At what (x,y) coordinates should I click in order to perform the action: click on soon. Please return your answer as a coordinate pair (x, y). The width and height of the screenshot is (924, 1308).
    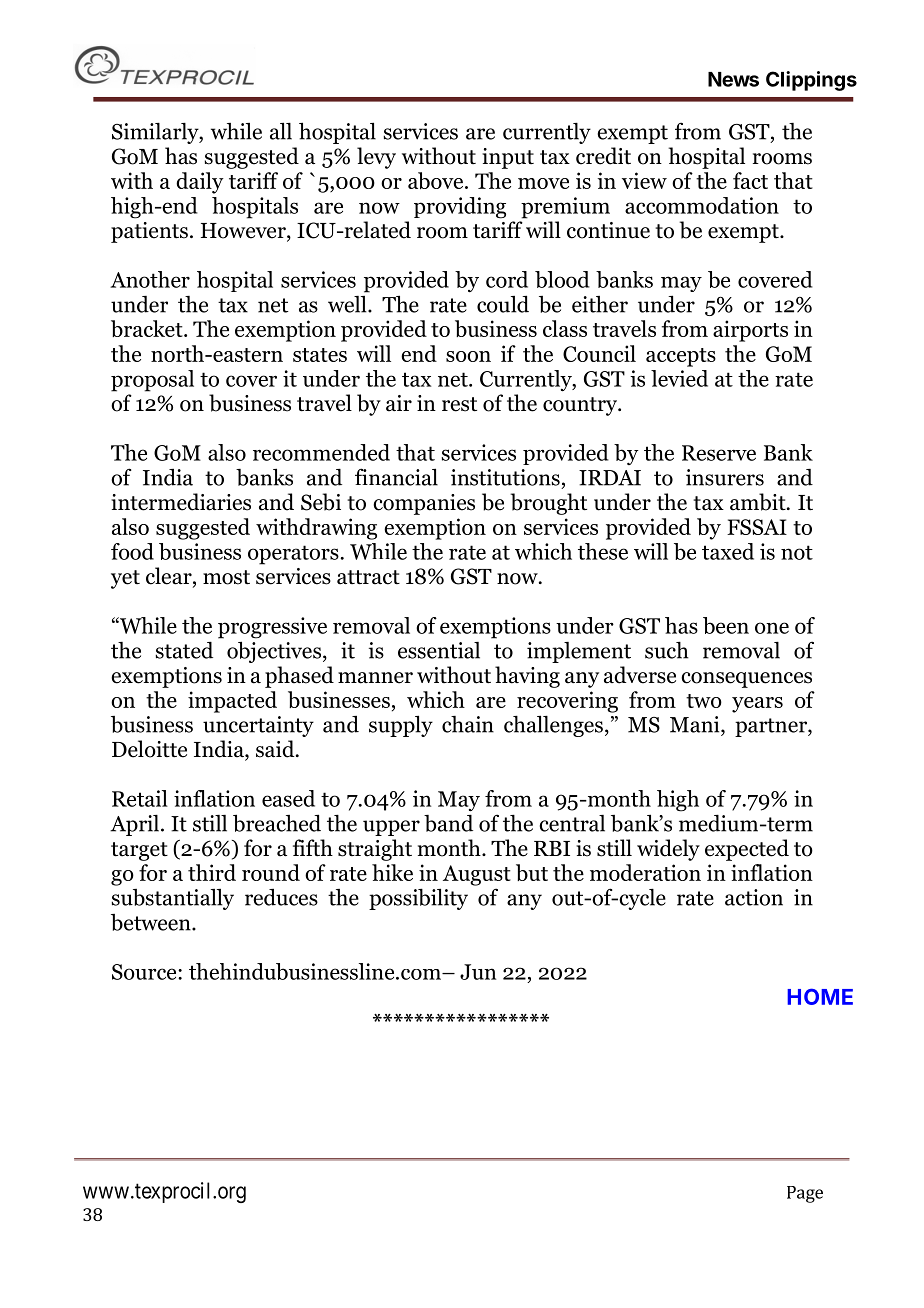
    Looking at the image, I should click on (468, 356).
